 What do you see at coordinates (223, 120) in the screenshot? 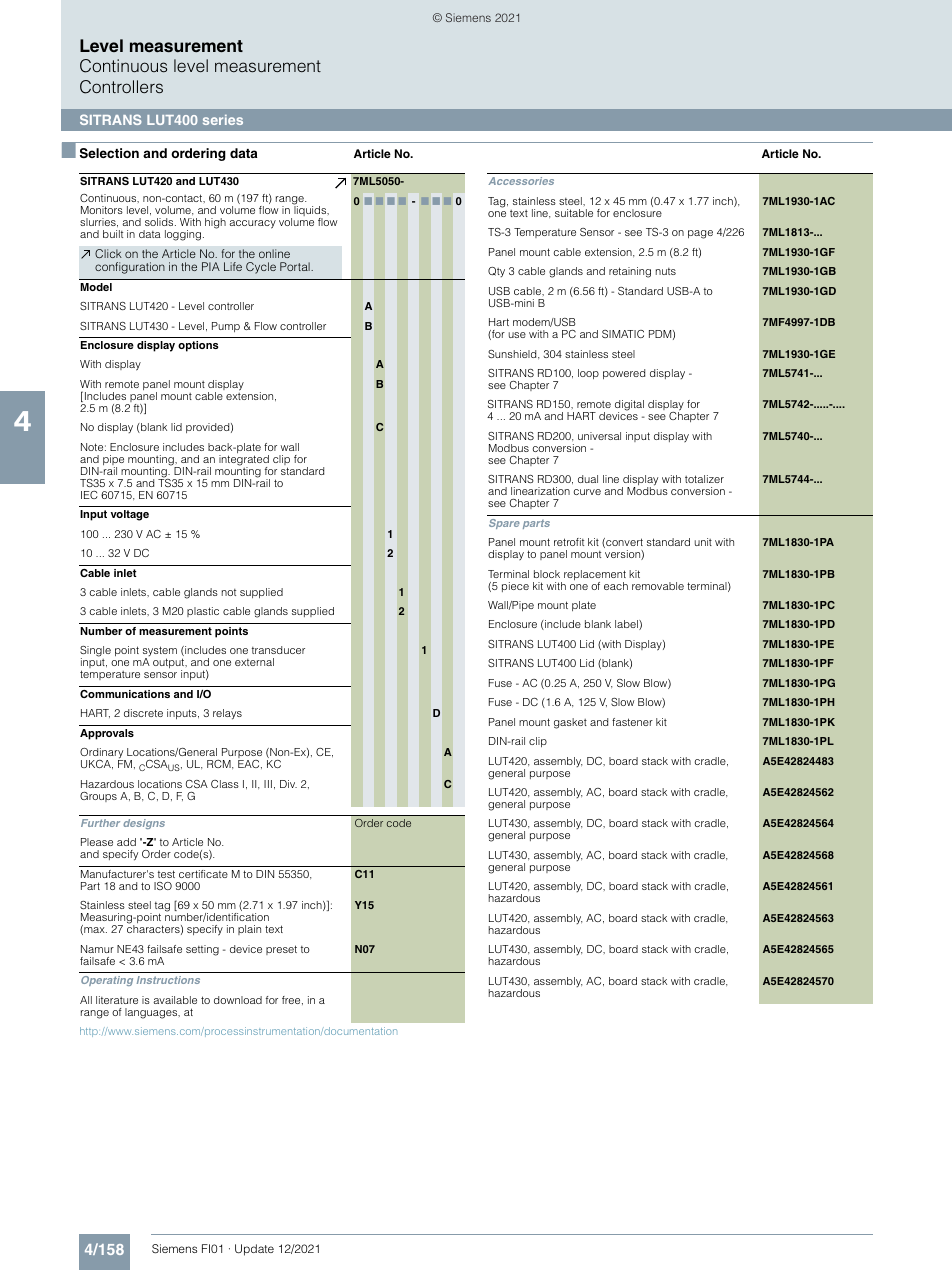
I see `series` at bounding box center [223, 120].
